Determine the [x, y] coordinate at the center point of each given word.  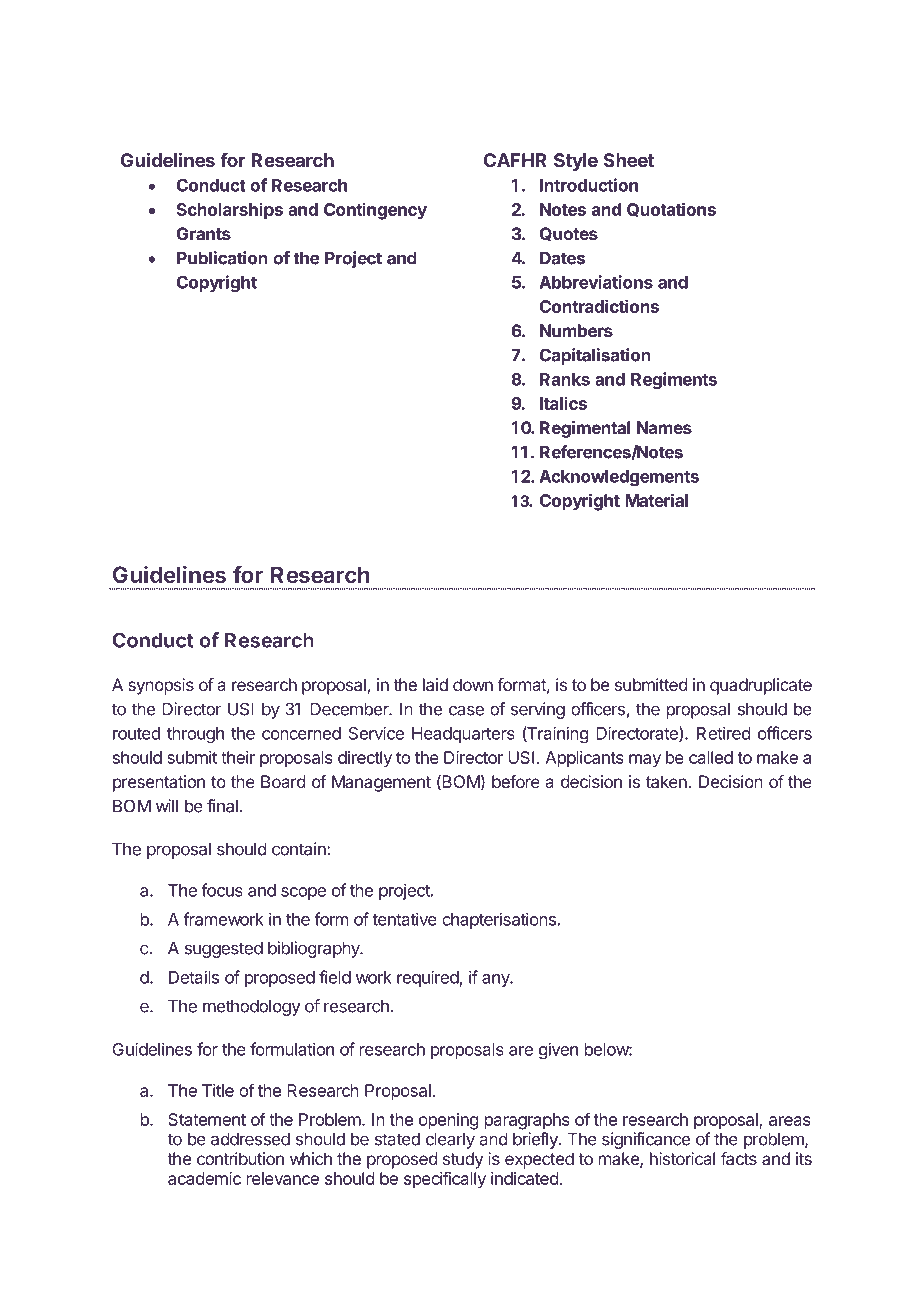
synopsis [161, 686]
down [473, 684]
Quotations [671, 209]
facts [739, 1158]
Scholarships [230, 211]
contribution [240, 1158]
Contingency [375, 211]
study [463, 1160]
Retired [723, 733]
